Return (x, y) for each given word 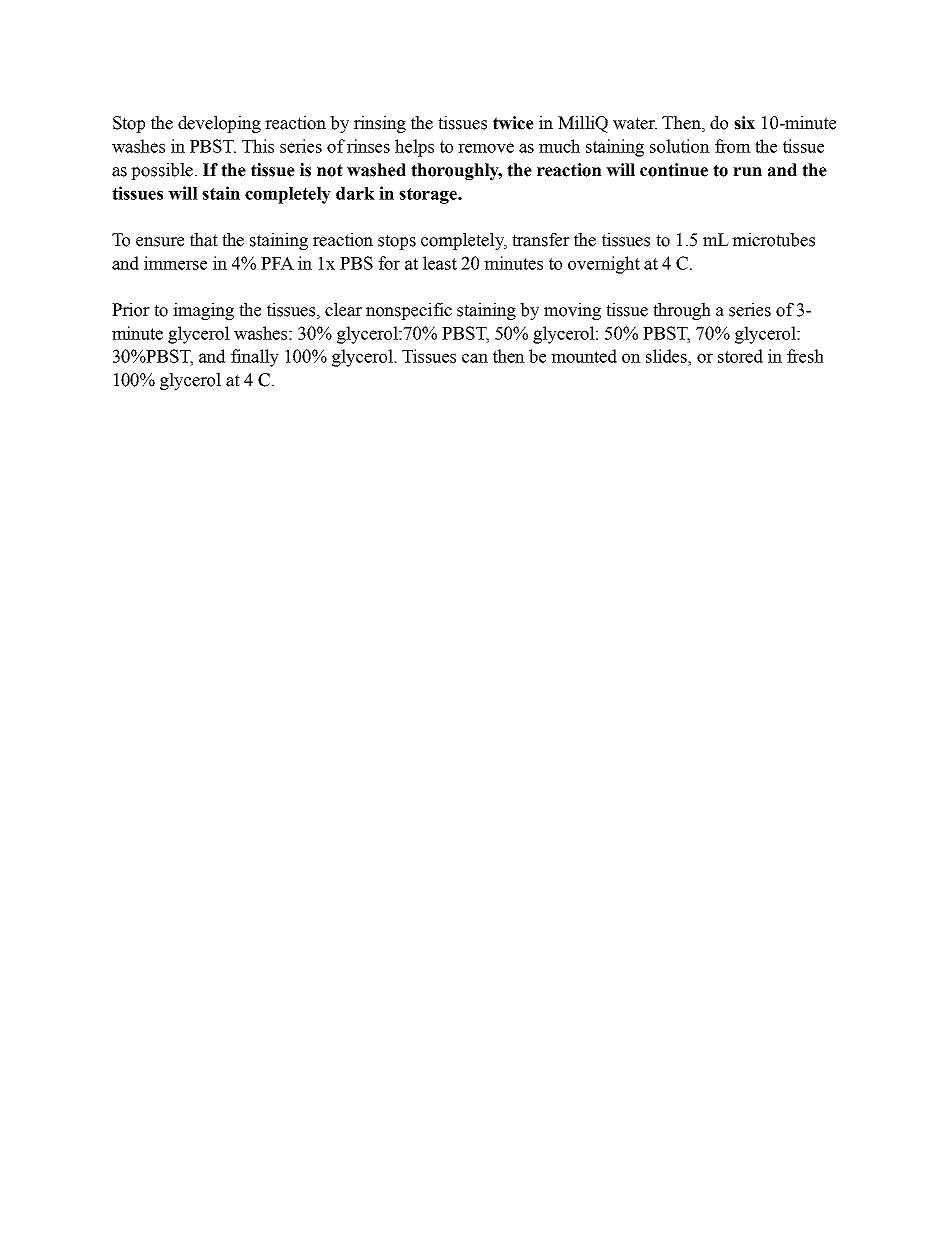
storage (429, 196)
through (682, 311)
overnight (604, 265)
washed (376, 170)
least (440, 263)
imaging (203, 311)
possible (162, 171)
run (747, 172)
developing (219, 124)
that (204, 240)
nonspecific (409, 311)
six (744, 123)
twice (513, 123)
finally (255, 358)
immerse (175, 263)
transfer (541, 240)
